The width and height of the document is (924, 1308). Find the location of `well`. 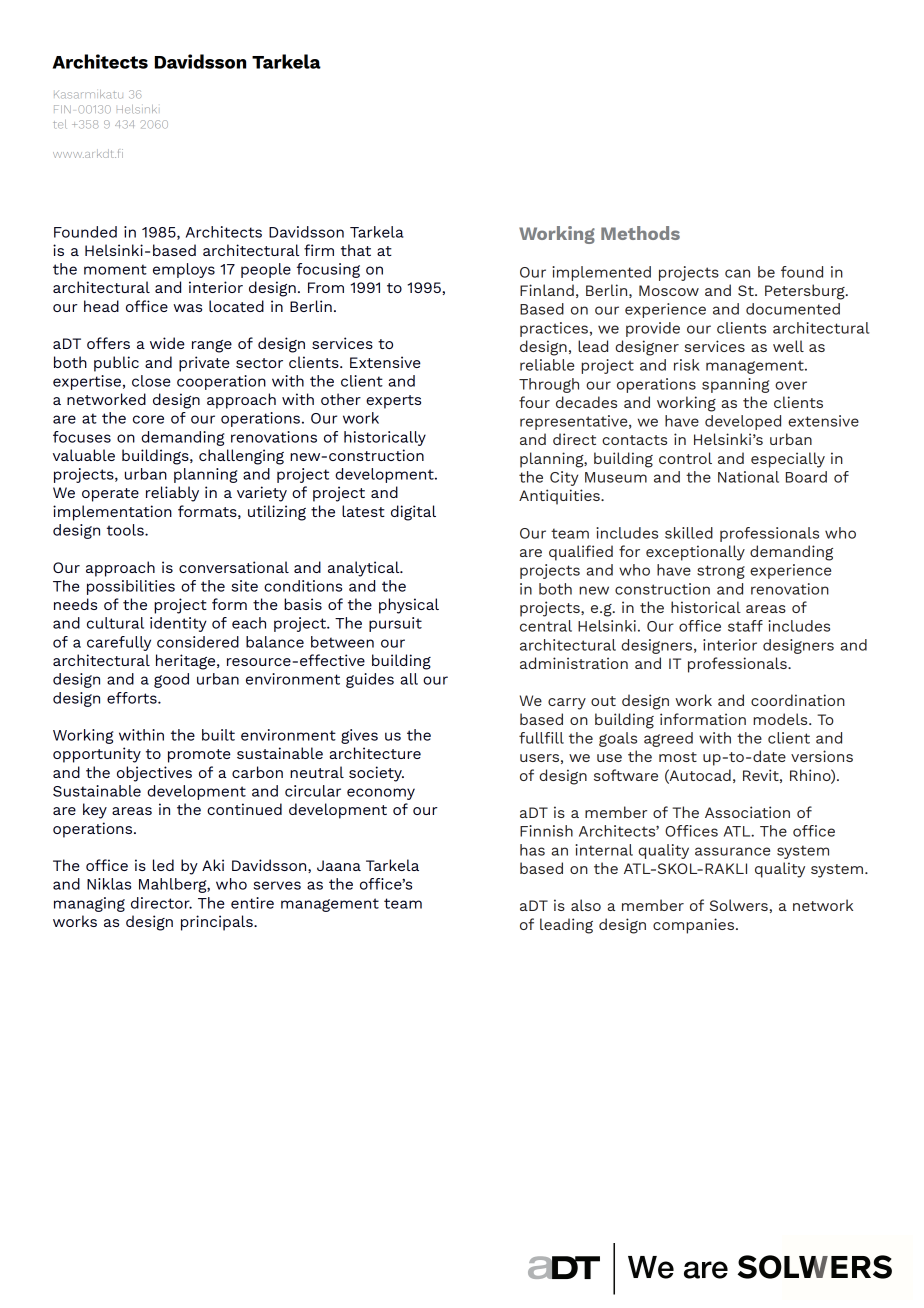

well is located at coordinates (788, 346).
